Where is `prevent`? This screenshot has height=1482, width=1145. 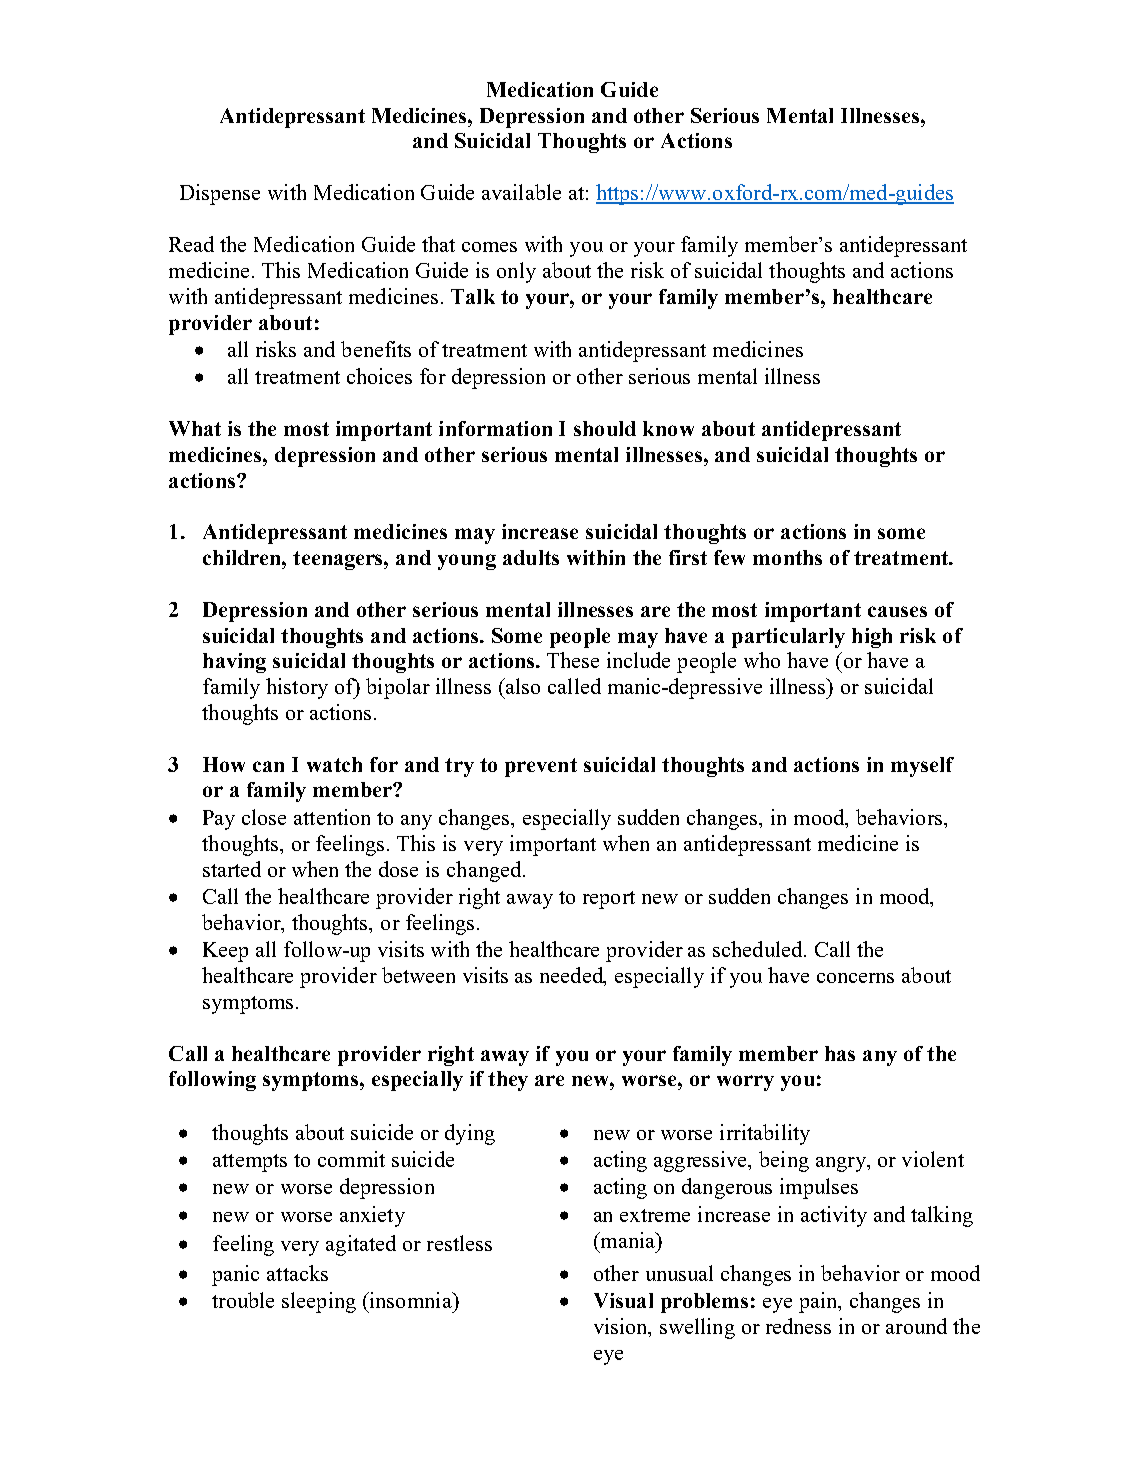 prevent is located at coordinates (541, 767).
